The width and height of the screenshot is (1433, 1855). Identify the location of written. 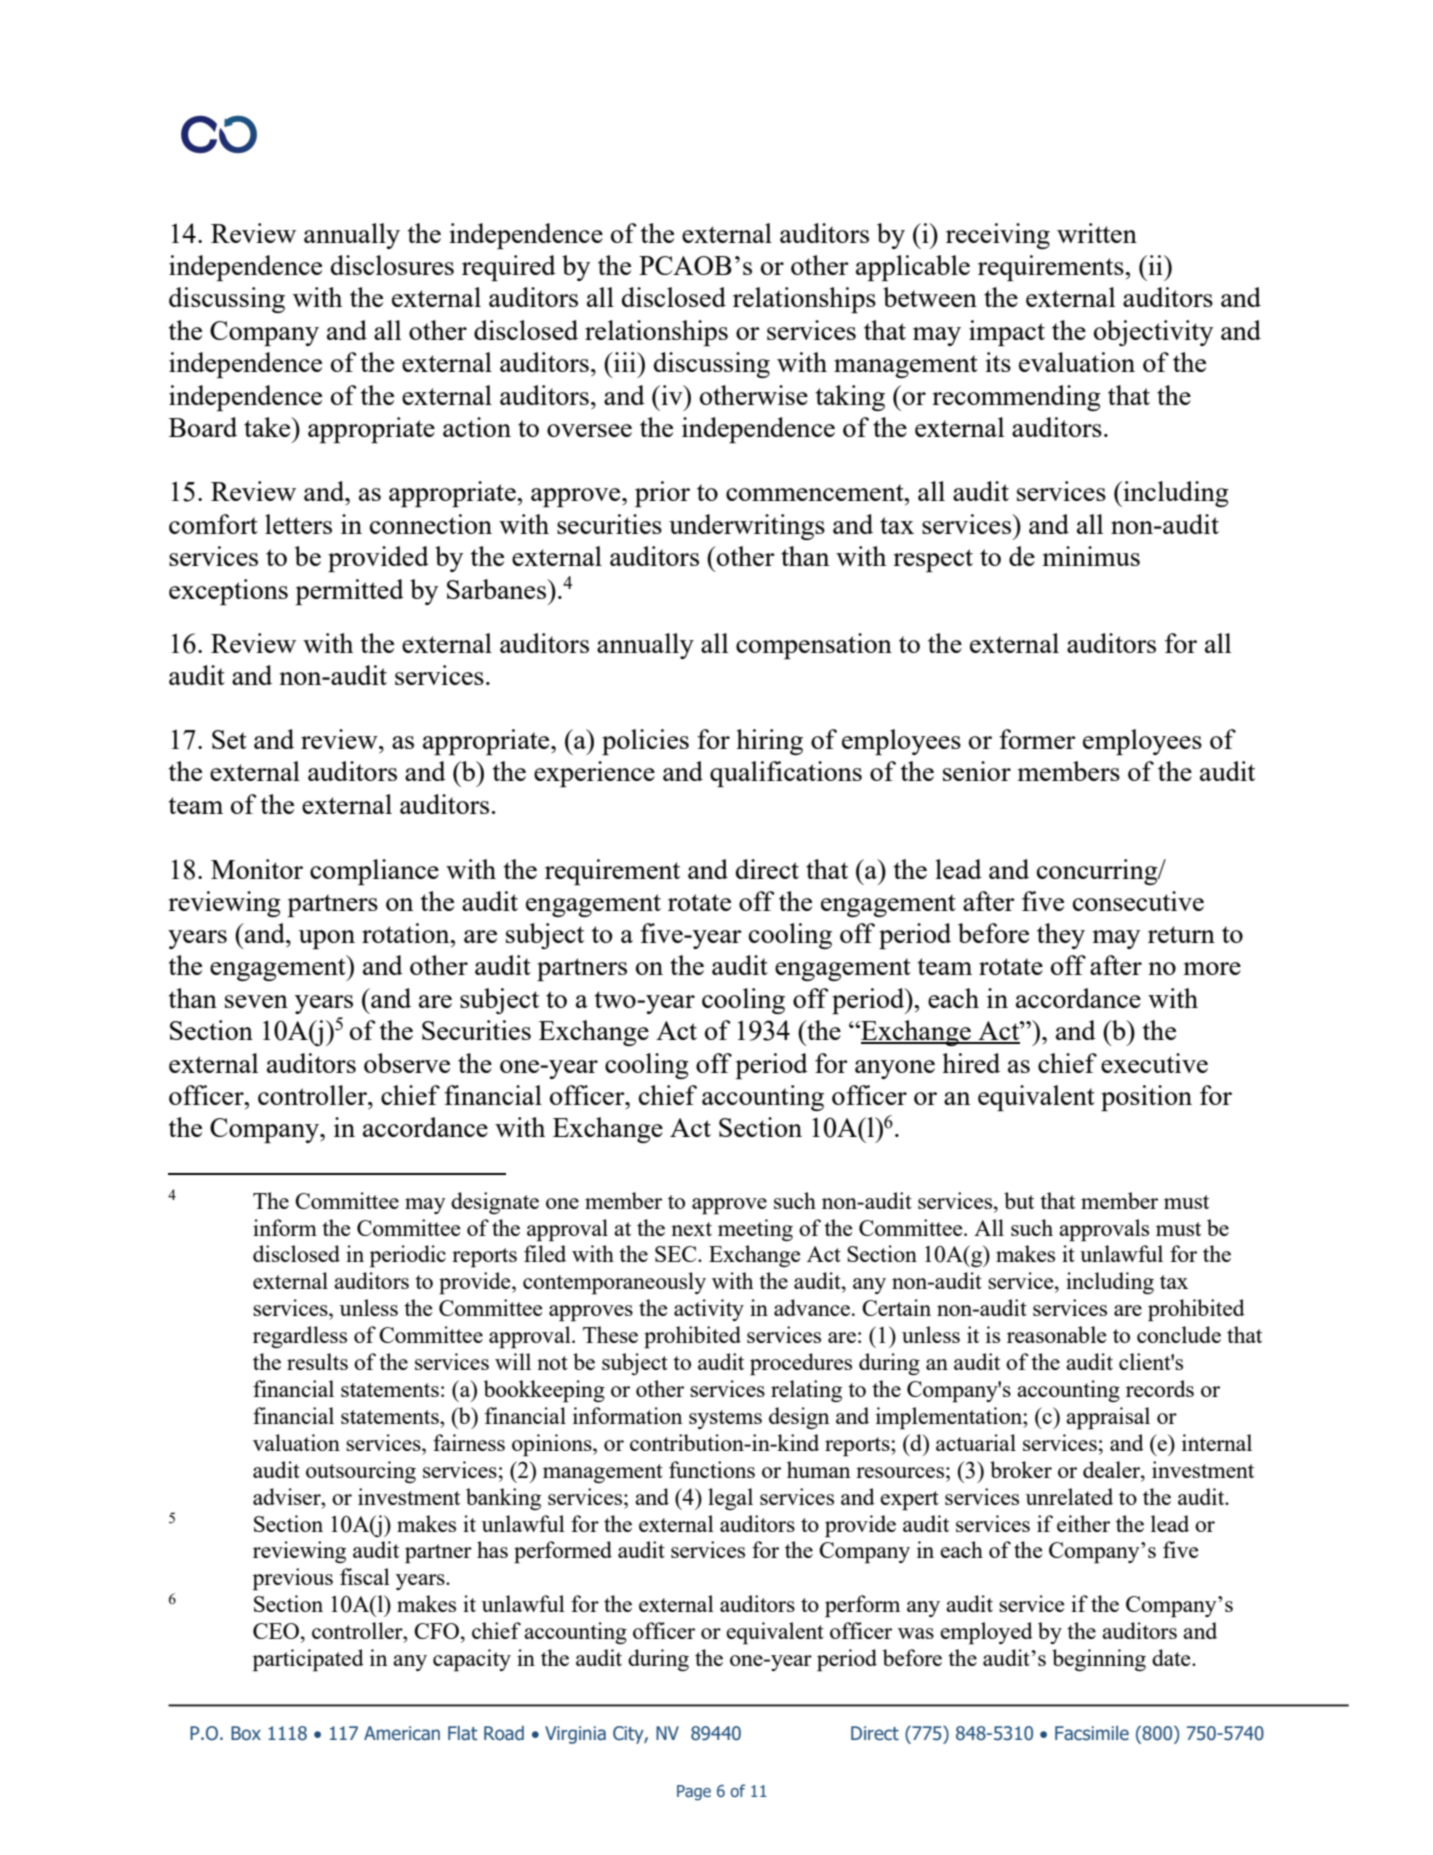
(1097, 233).
